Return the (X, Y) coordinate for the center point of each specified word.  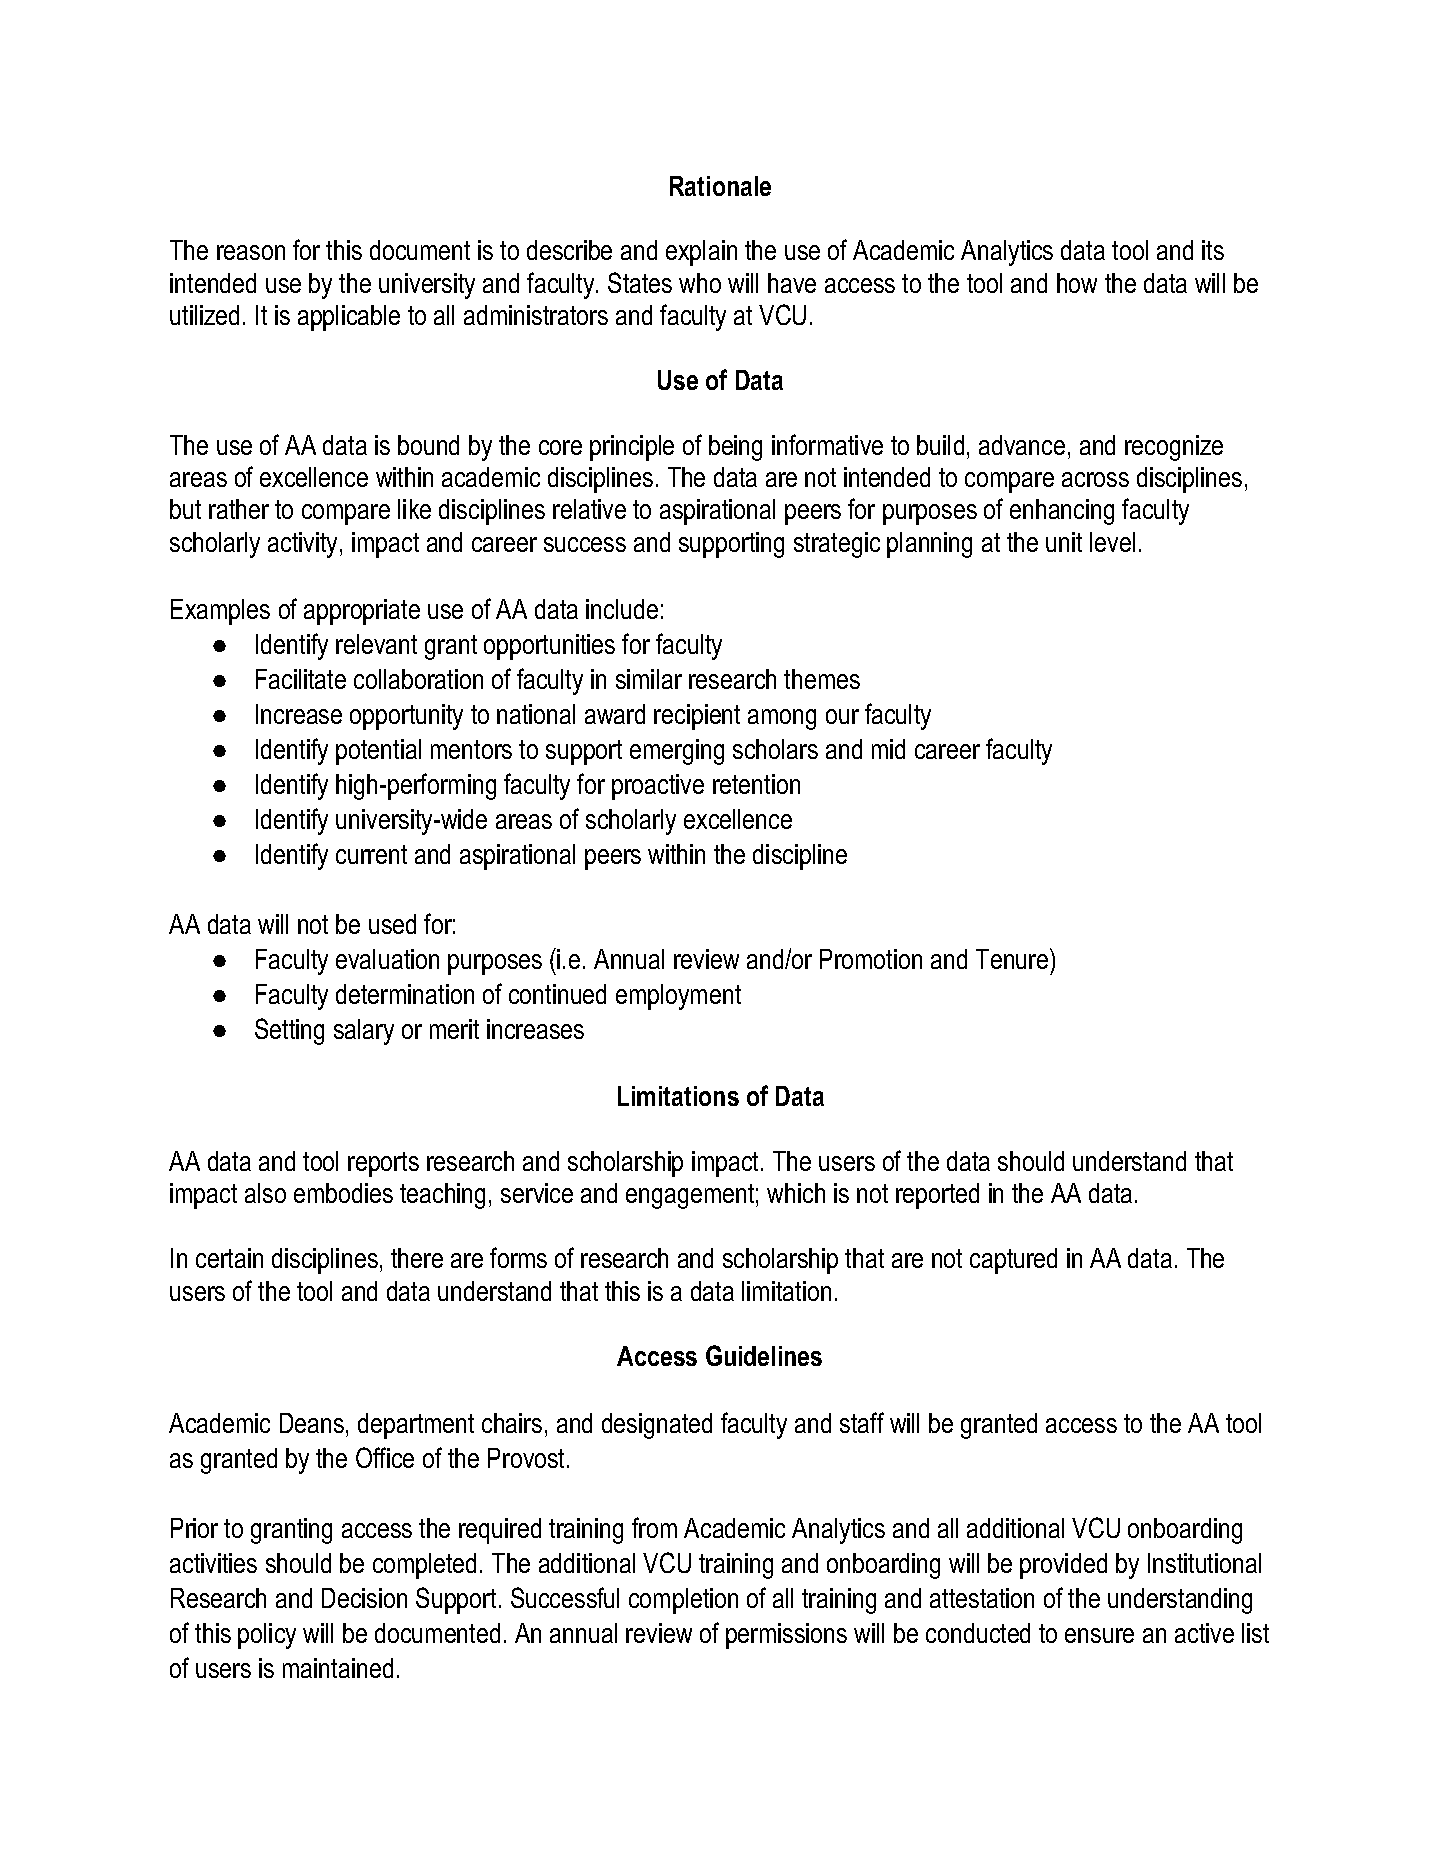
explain (701, 253)
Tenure (1013, 958)
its (1213, 250)
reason (251, 252)
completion (683, 1601)
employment (678, 997)
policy (267, 1636)
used (392, 924)
